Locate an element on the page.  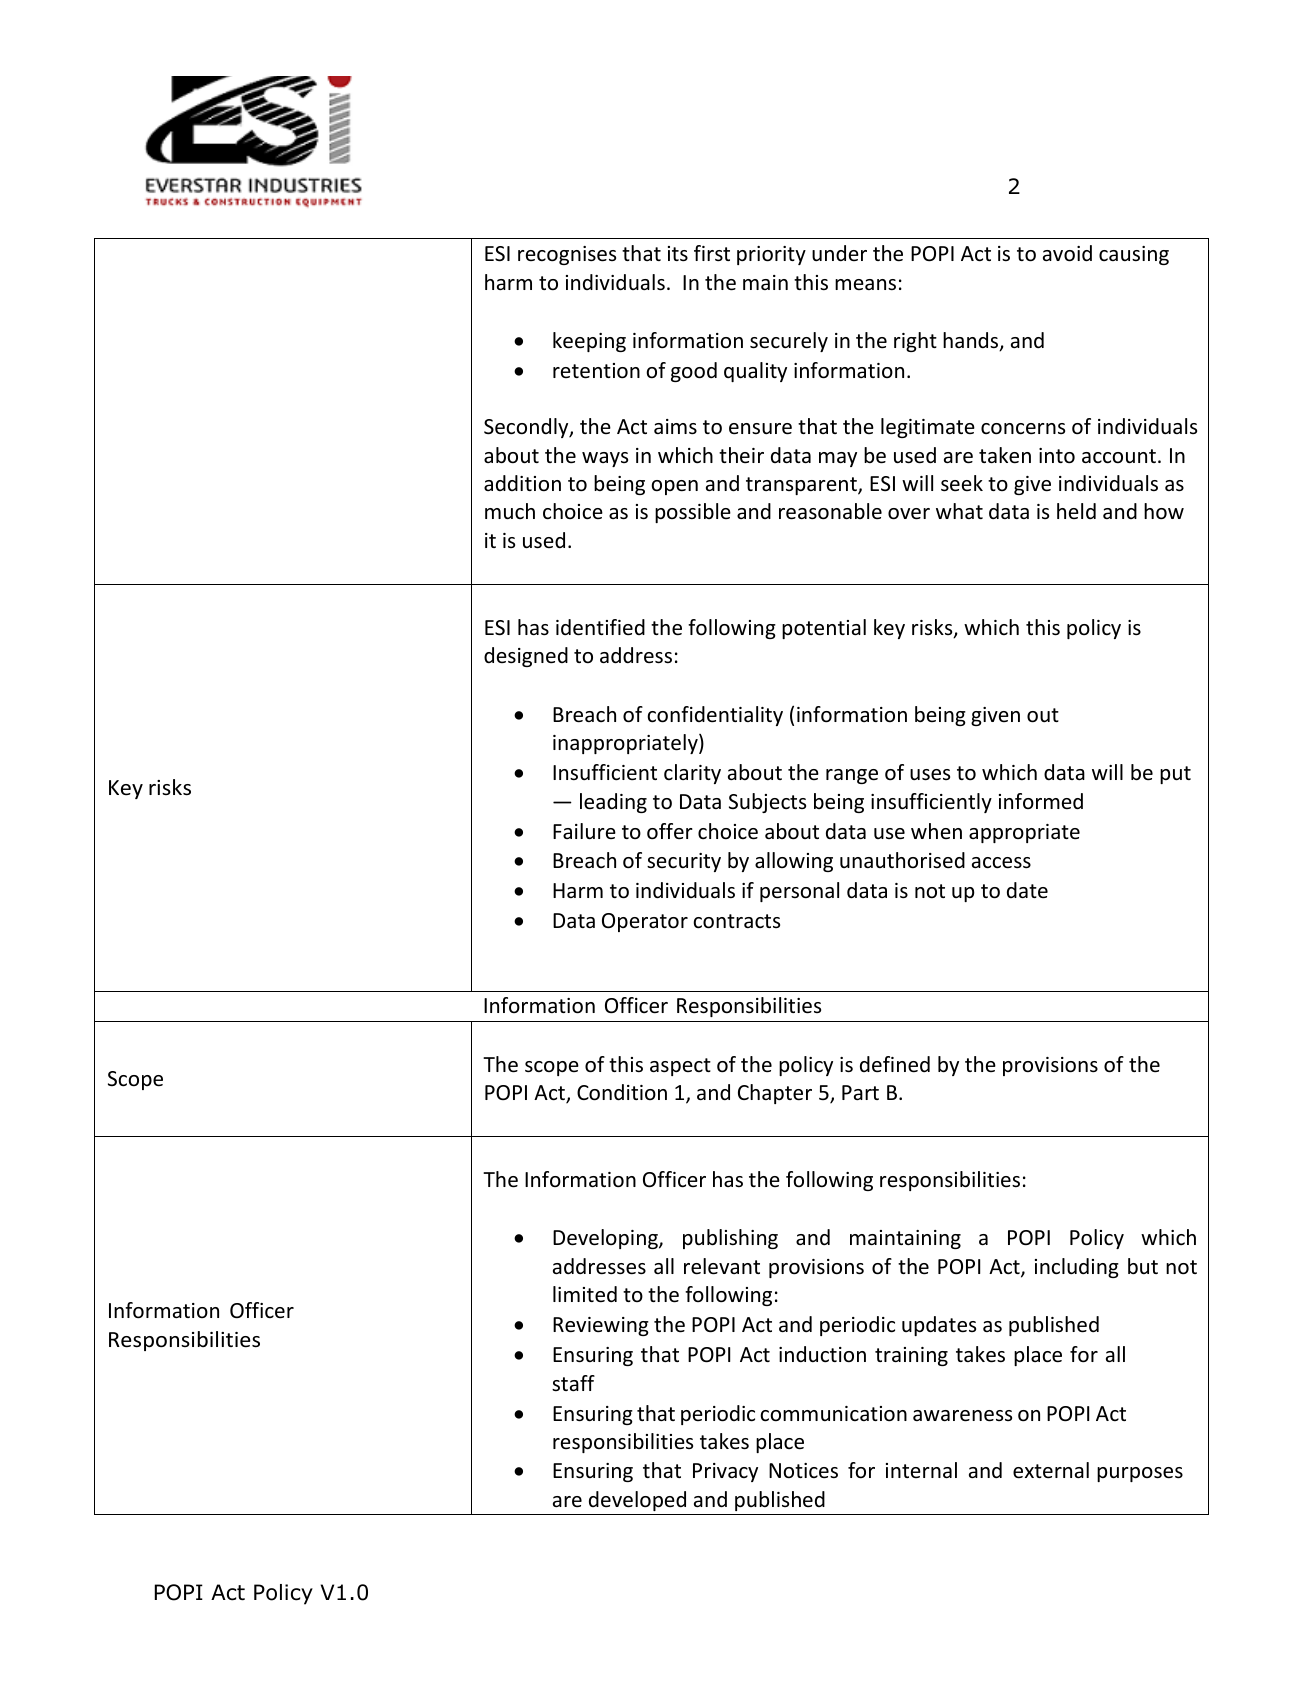
Failure is located at coordinates (584, 831).
